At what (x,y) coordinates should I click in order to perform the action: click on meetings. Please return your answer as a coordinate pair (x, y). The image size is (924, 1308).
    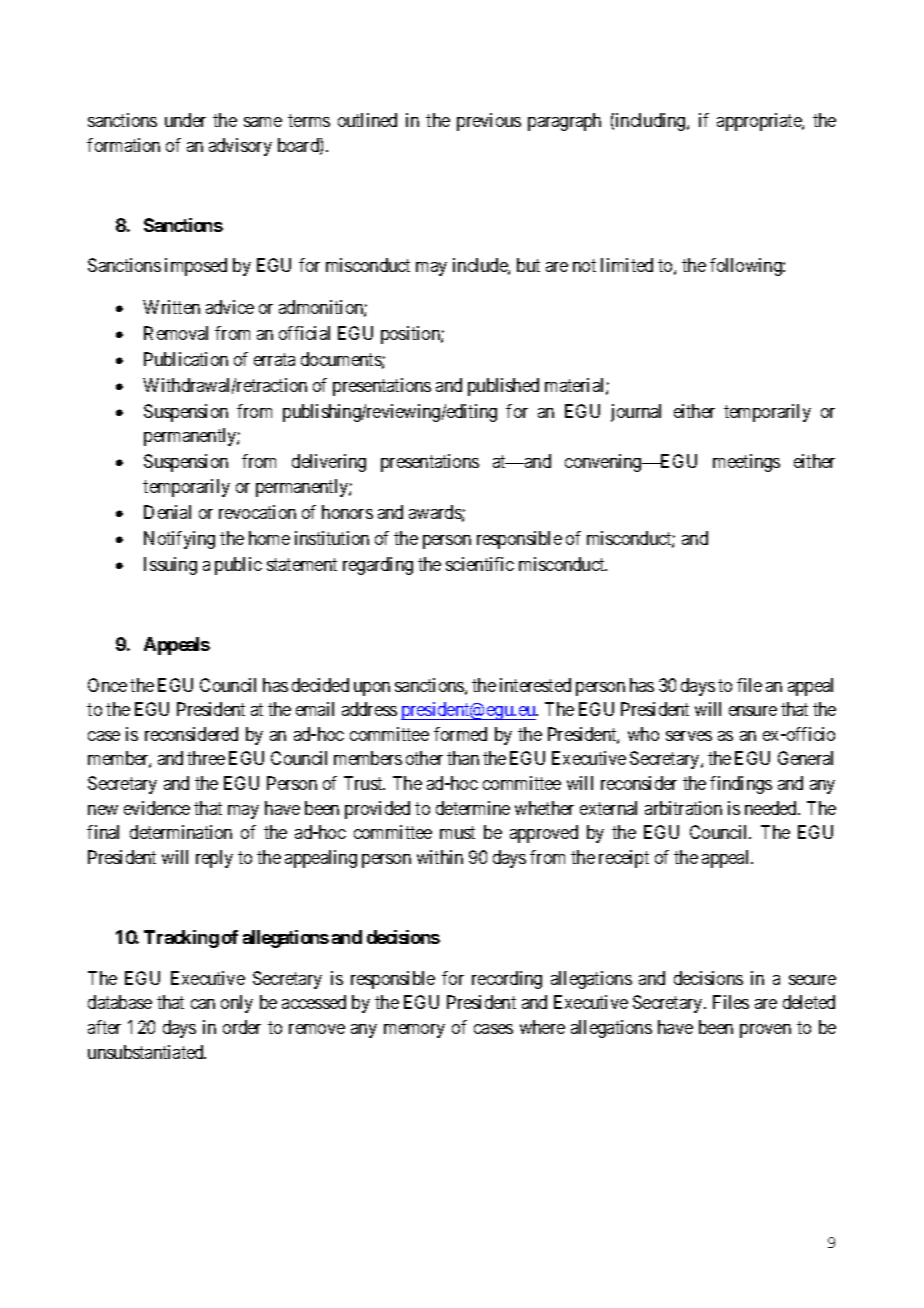
    Looking at the image, I should click on (746, 463).
